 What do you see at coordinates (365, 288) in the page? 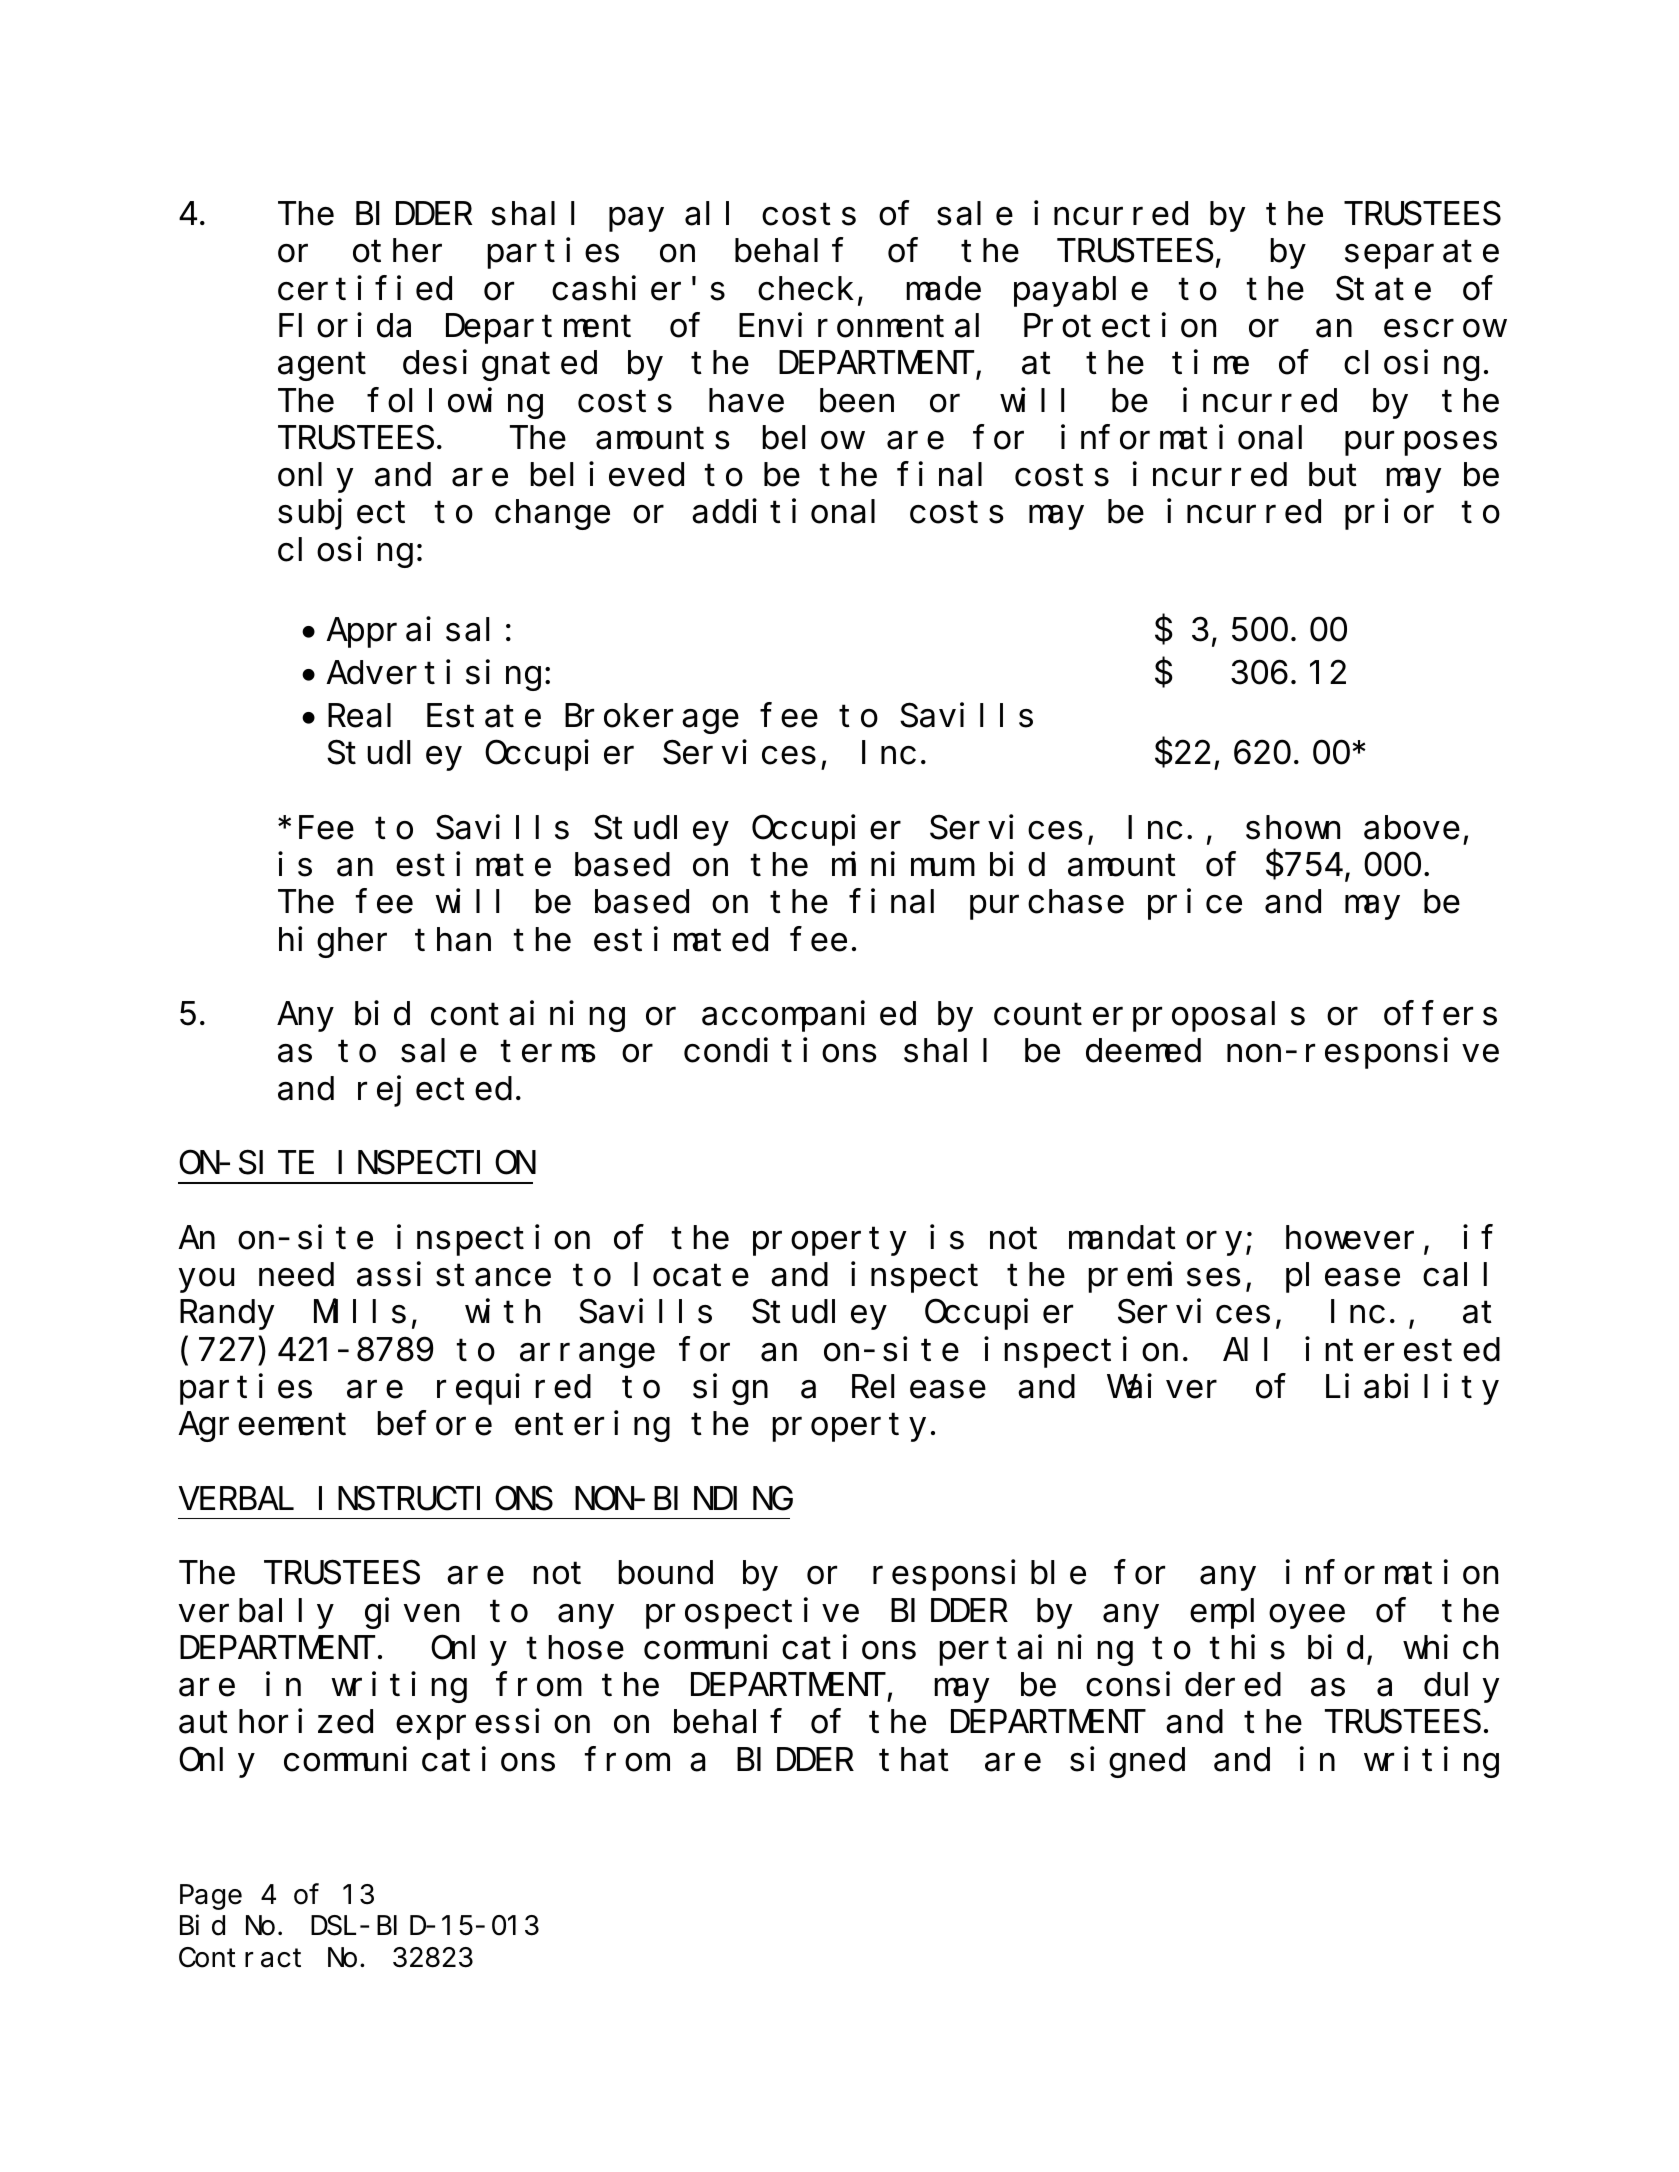
I see `certified` at bounding box center [365, 288].
